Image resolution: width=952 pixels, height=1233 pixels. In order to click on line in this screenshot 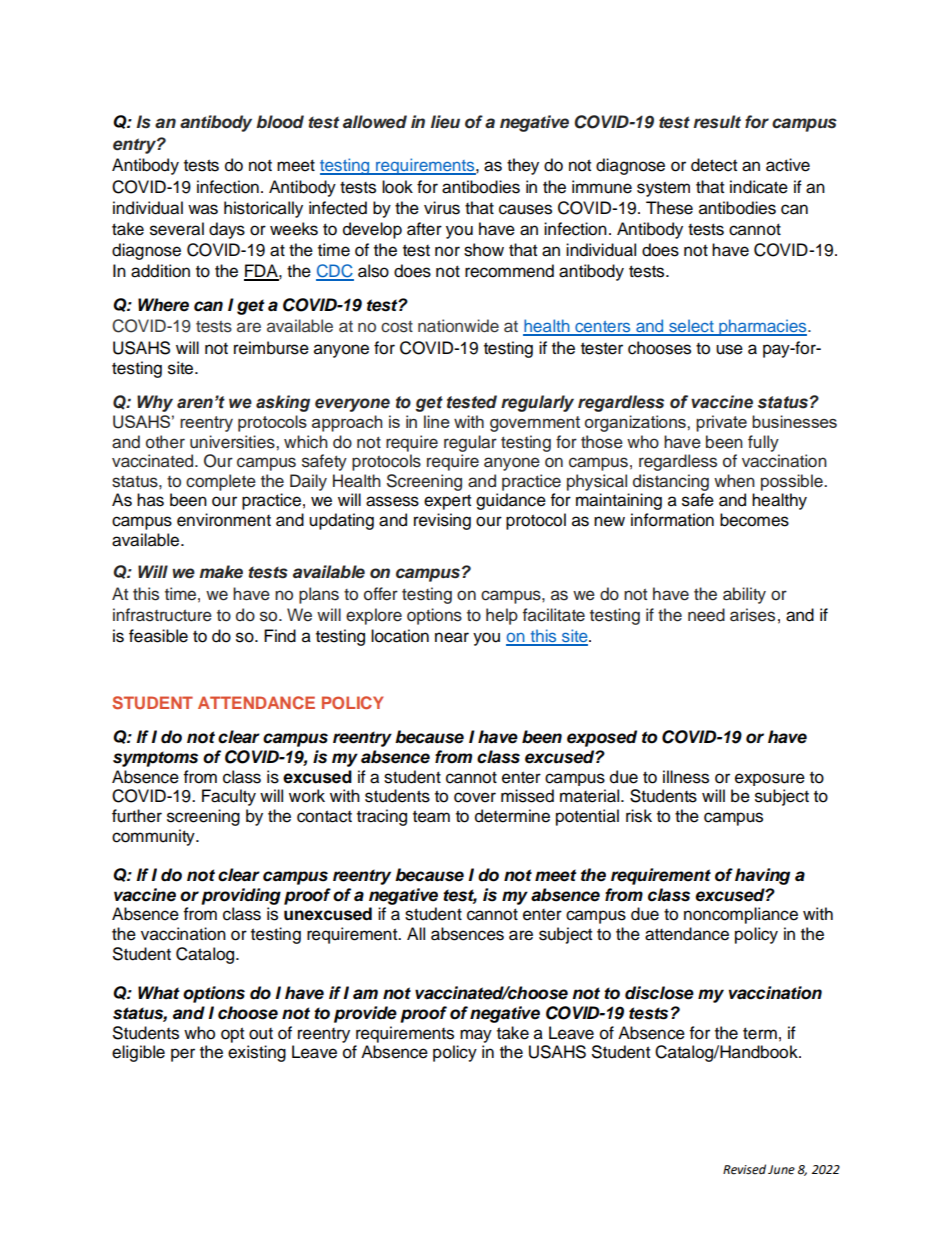, I will do `click(437, 421)`.
